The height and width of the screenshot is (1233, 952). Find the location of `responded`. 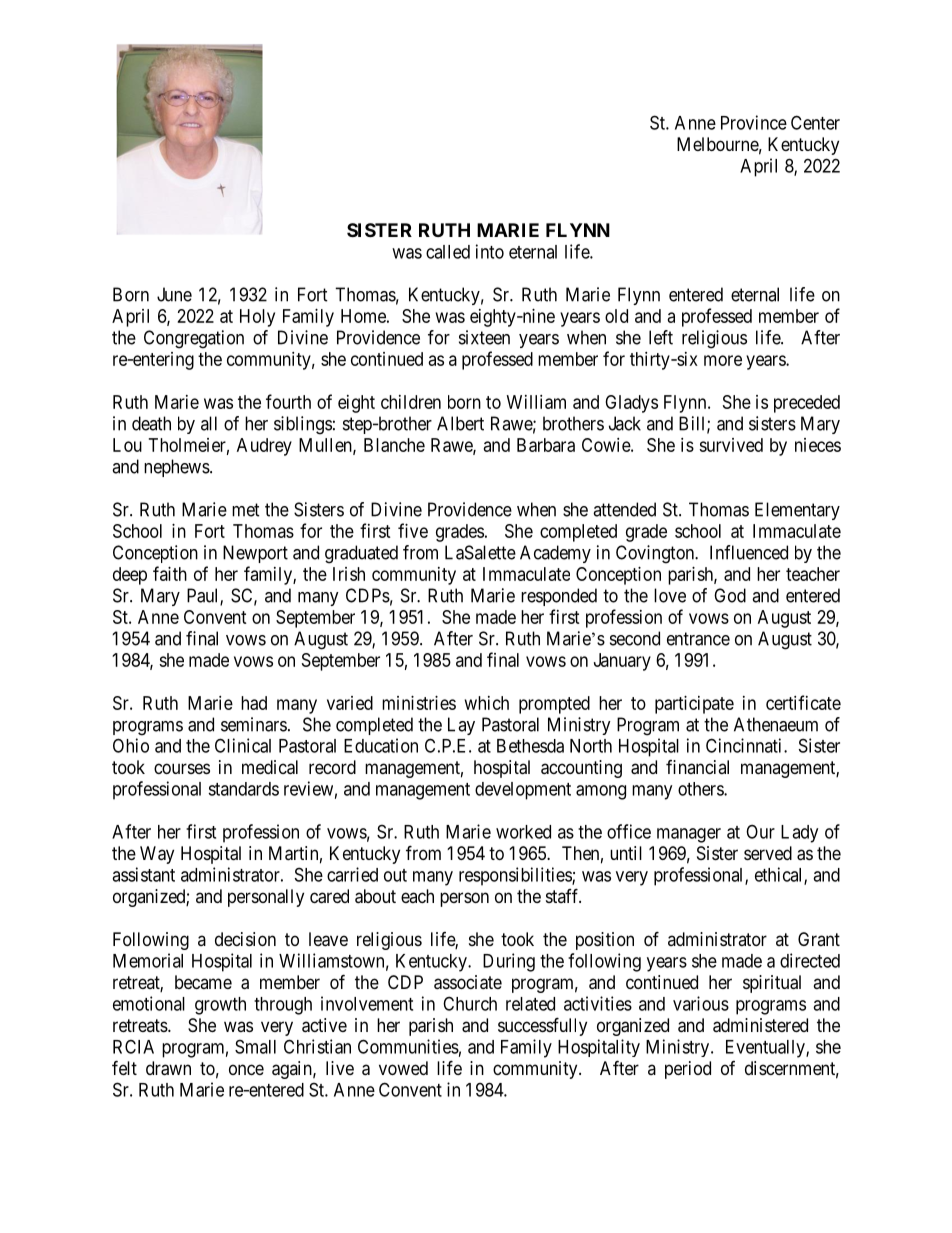

responded is located at coordinates (559, 597).
